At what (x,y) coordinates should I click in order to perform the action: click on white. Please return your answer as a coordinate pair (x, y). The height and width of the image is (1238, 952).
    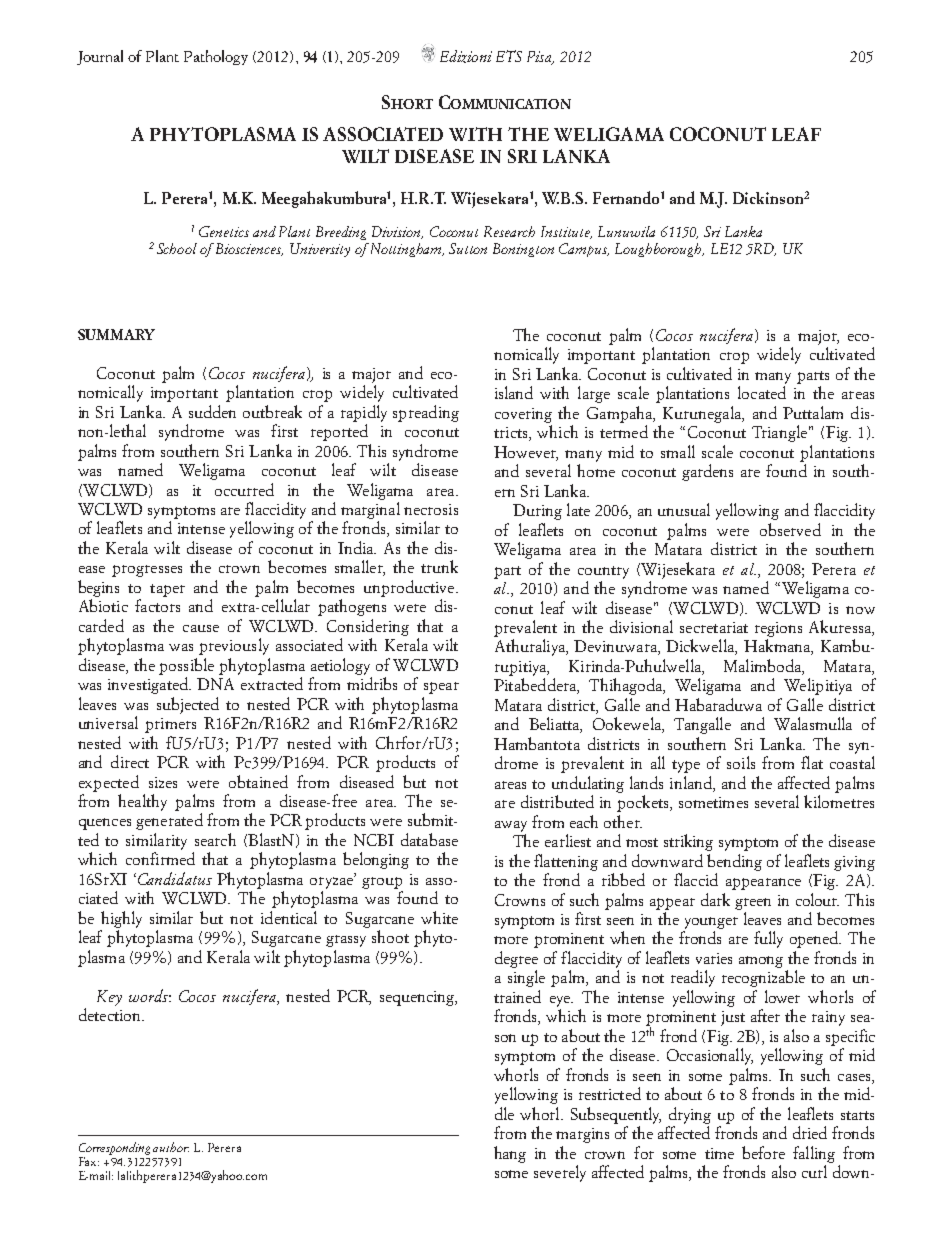
    Looking at the image, I should click on (439, 917).
